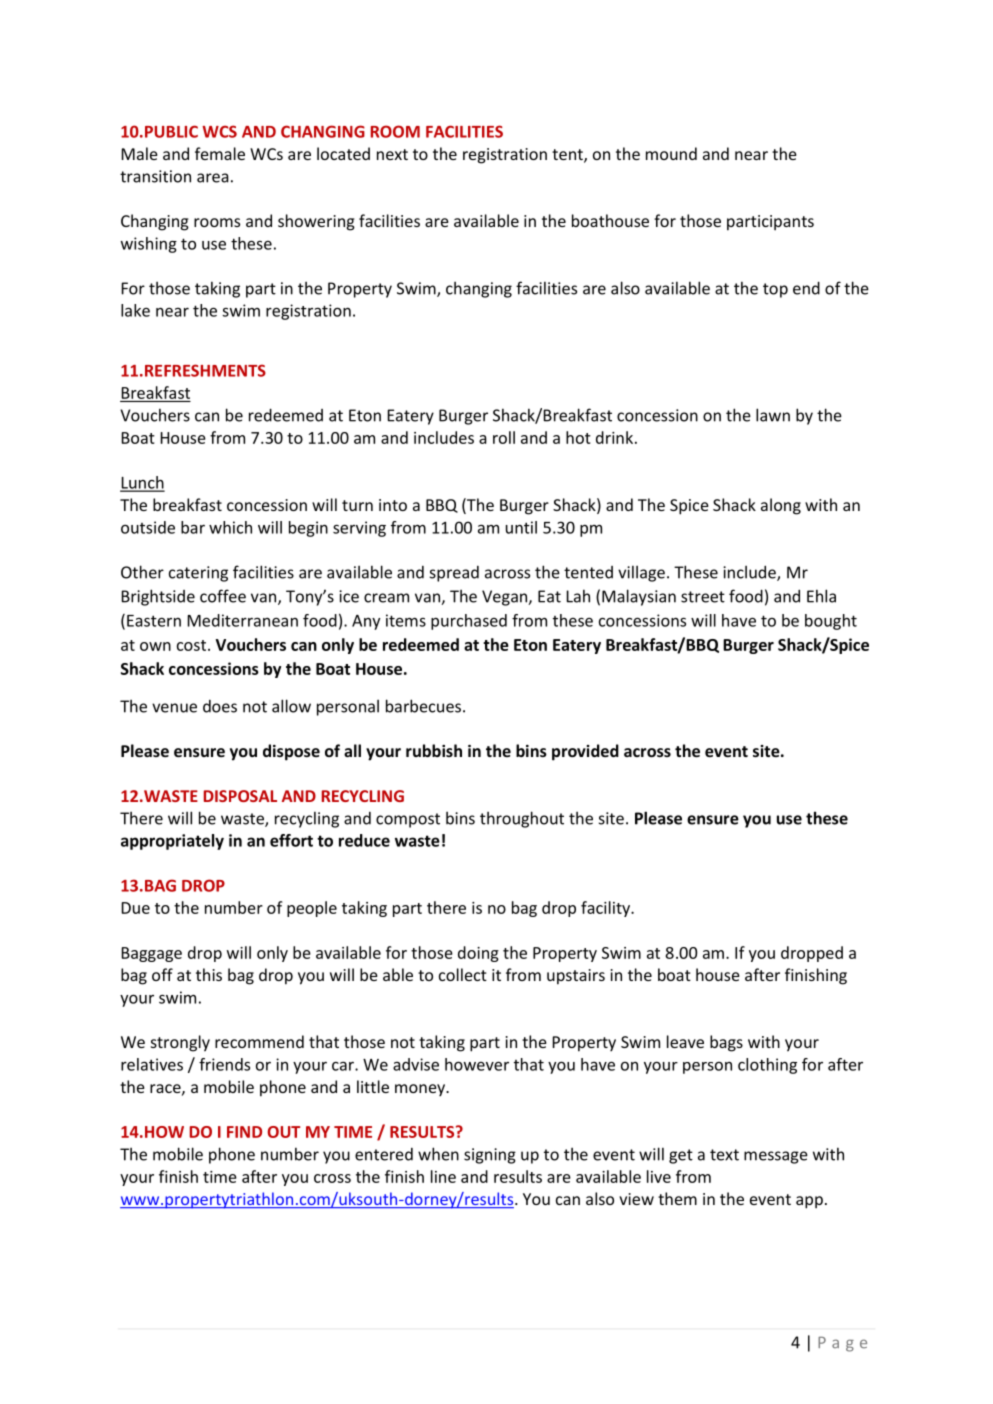  What do you see at coordinates (142, 483) in the image?
I see `Lunch` at bounding box center [142, 483].
